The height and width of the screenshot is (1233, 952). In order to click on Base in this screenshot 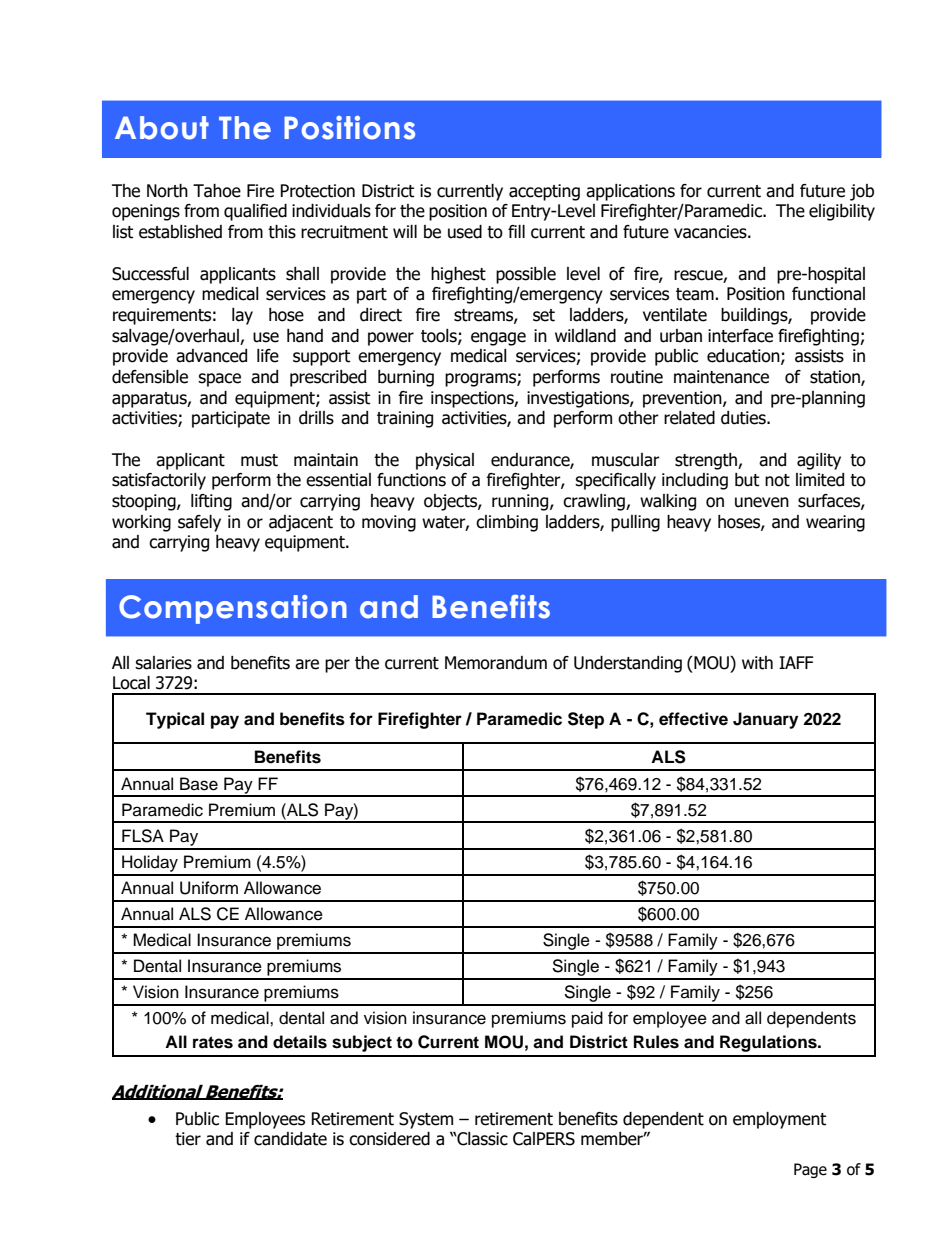, I will do `click(199, 784)`.
